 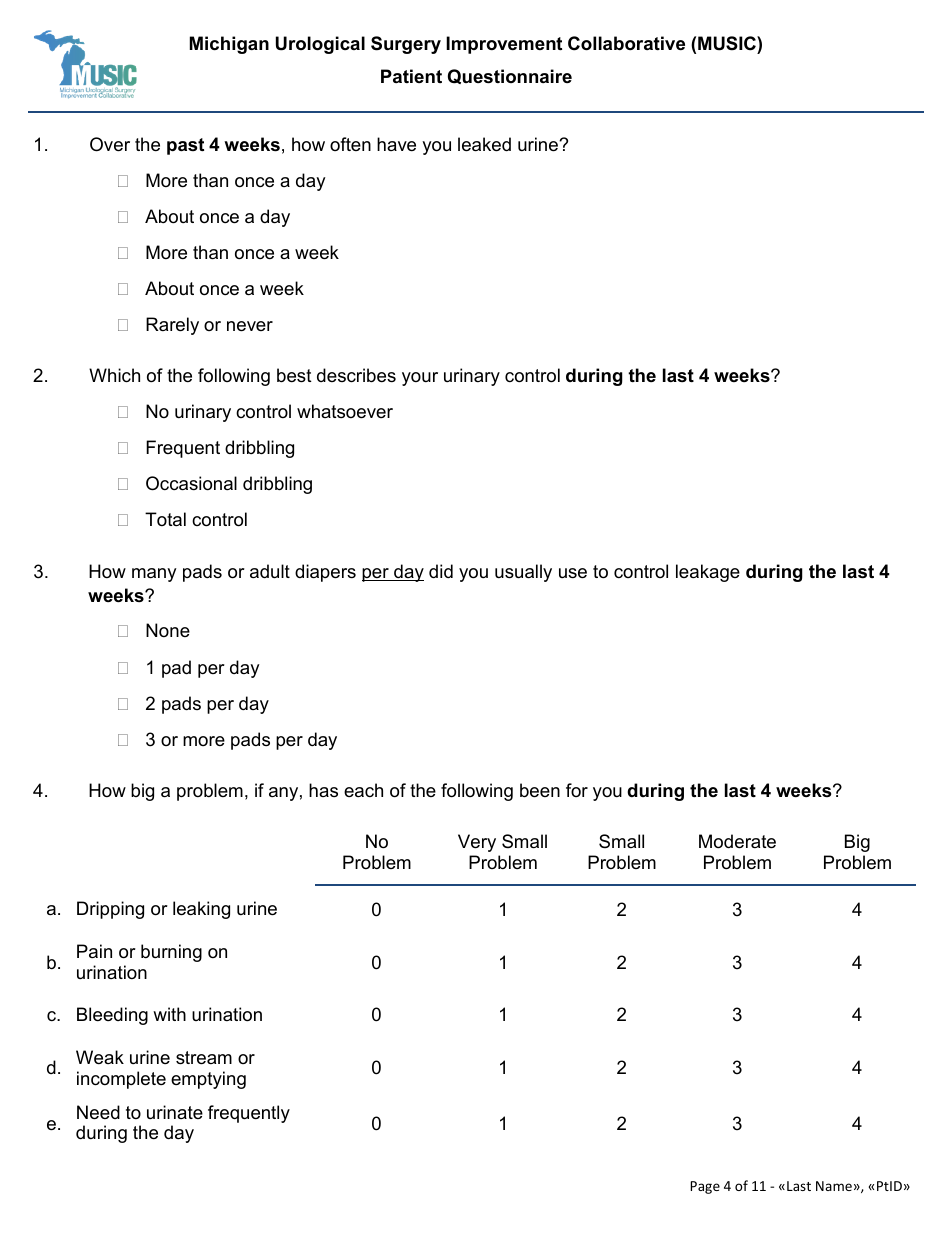 I want to click on leakage, so click(x=708, y=573).
